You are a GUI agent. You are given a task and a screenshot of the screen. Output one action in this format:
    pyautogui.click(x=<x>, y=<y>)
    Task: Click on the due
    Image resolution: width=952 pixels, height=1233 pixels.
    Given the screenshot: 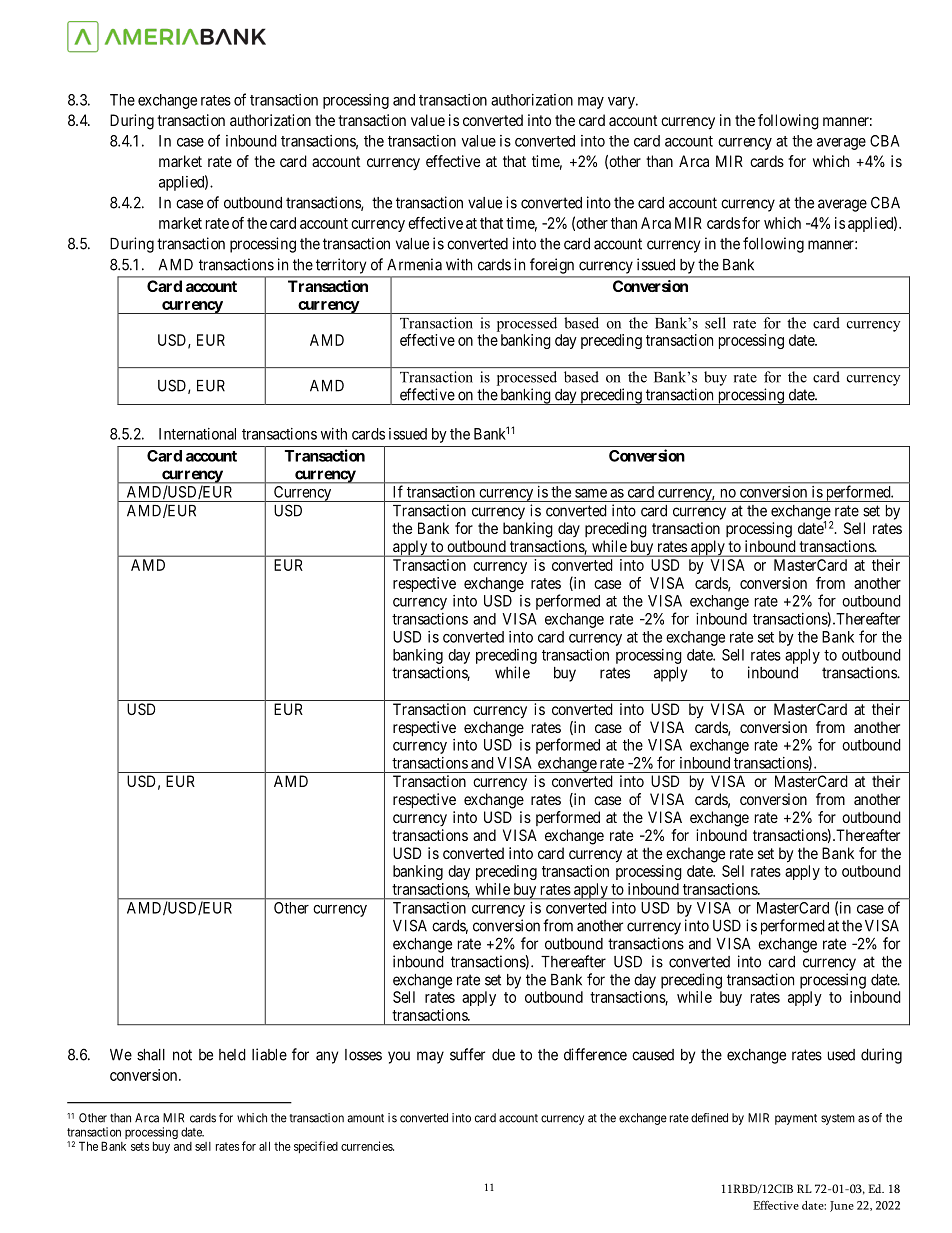 What is the action you would take?
    pyautogui.click(x=503, y=1055)
